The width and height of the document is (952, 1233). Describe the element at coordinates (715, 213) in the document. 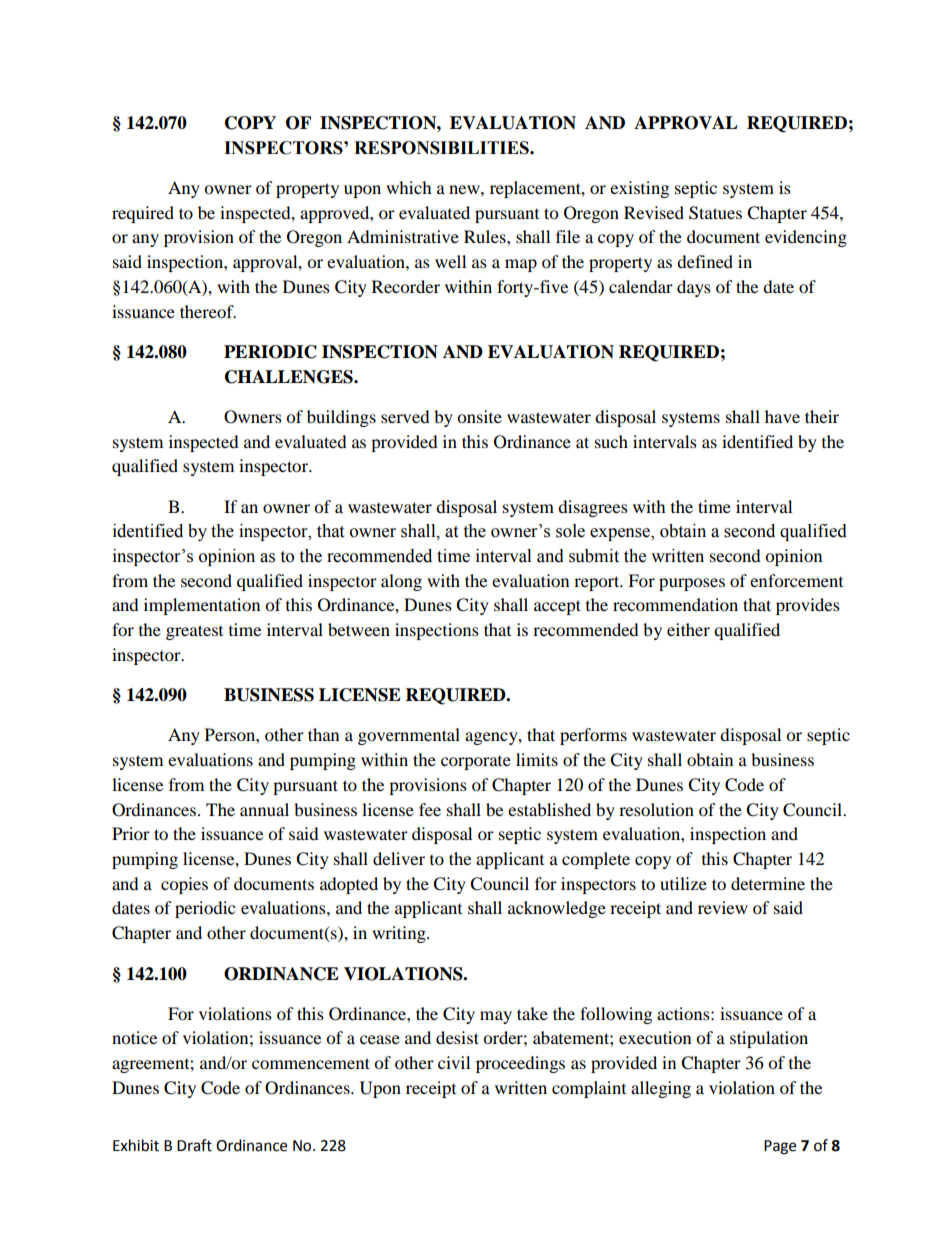

I see `Statues` at that location.
